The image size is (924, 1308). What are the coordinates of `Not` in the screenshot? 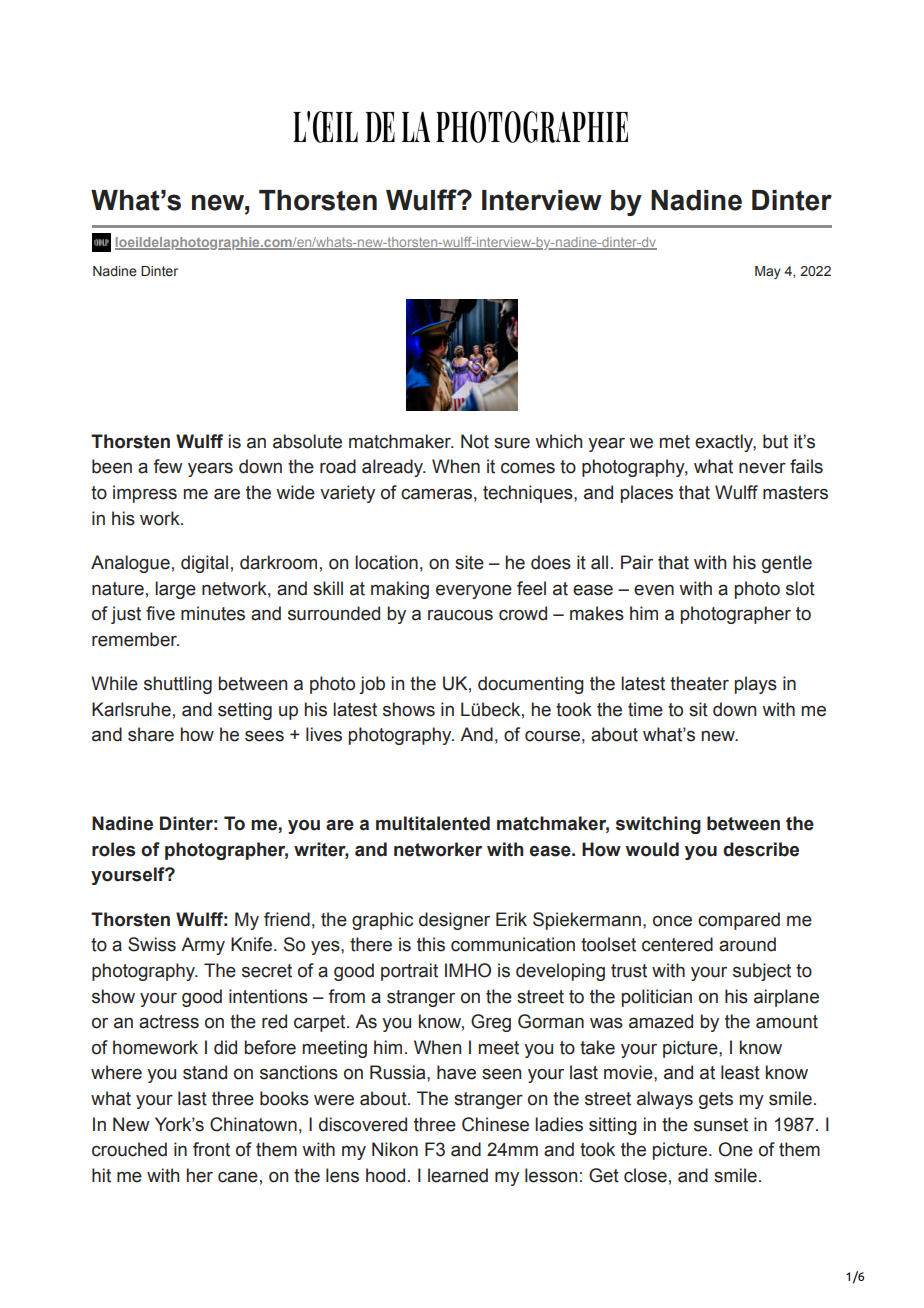 It's located at (475, 441).
